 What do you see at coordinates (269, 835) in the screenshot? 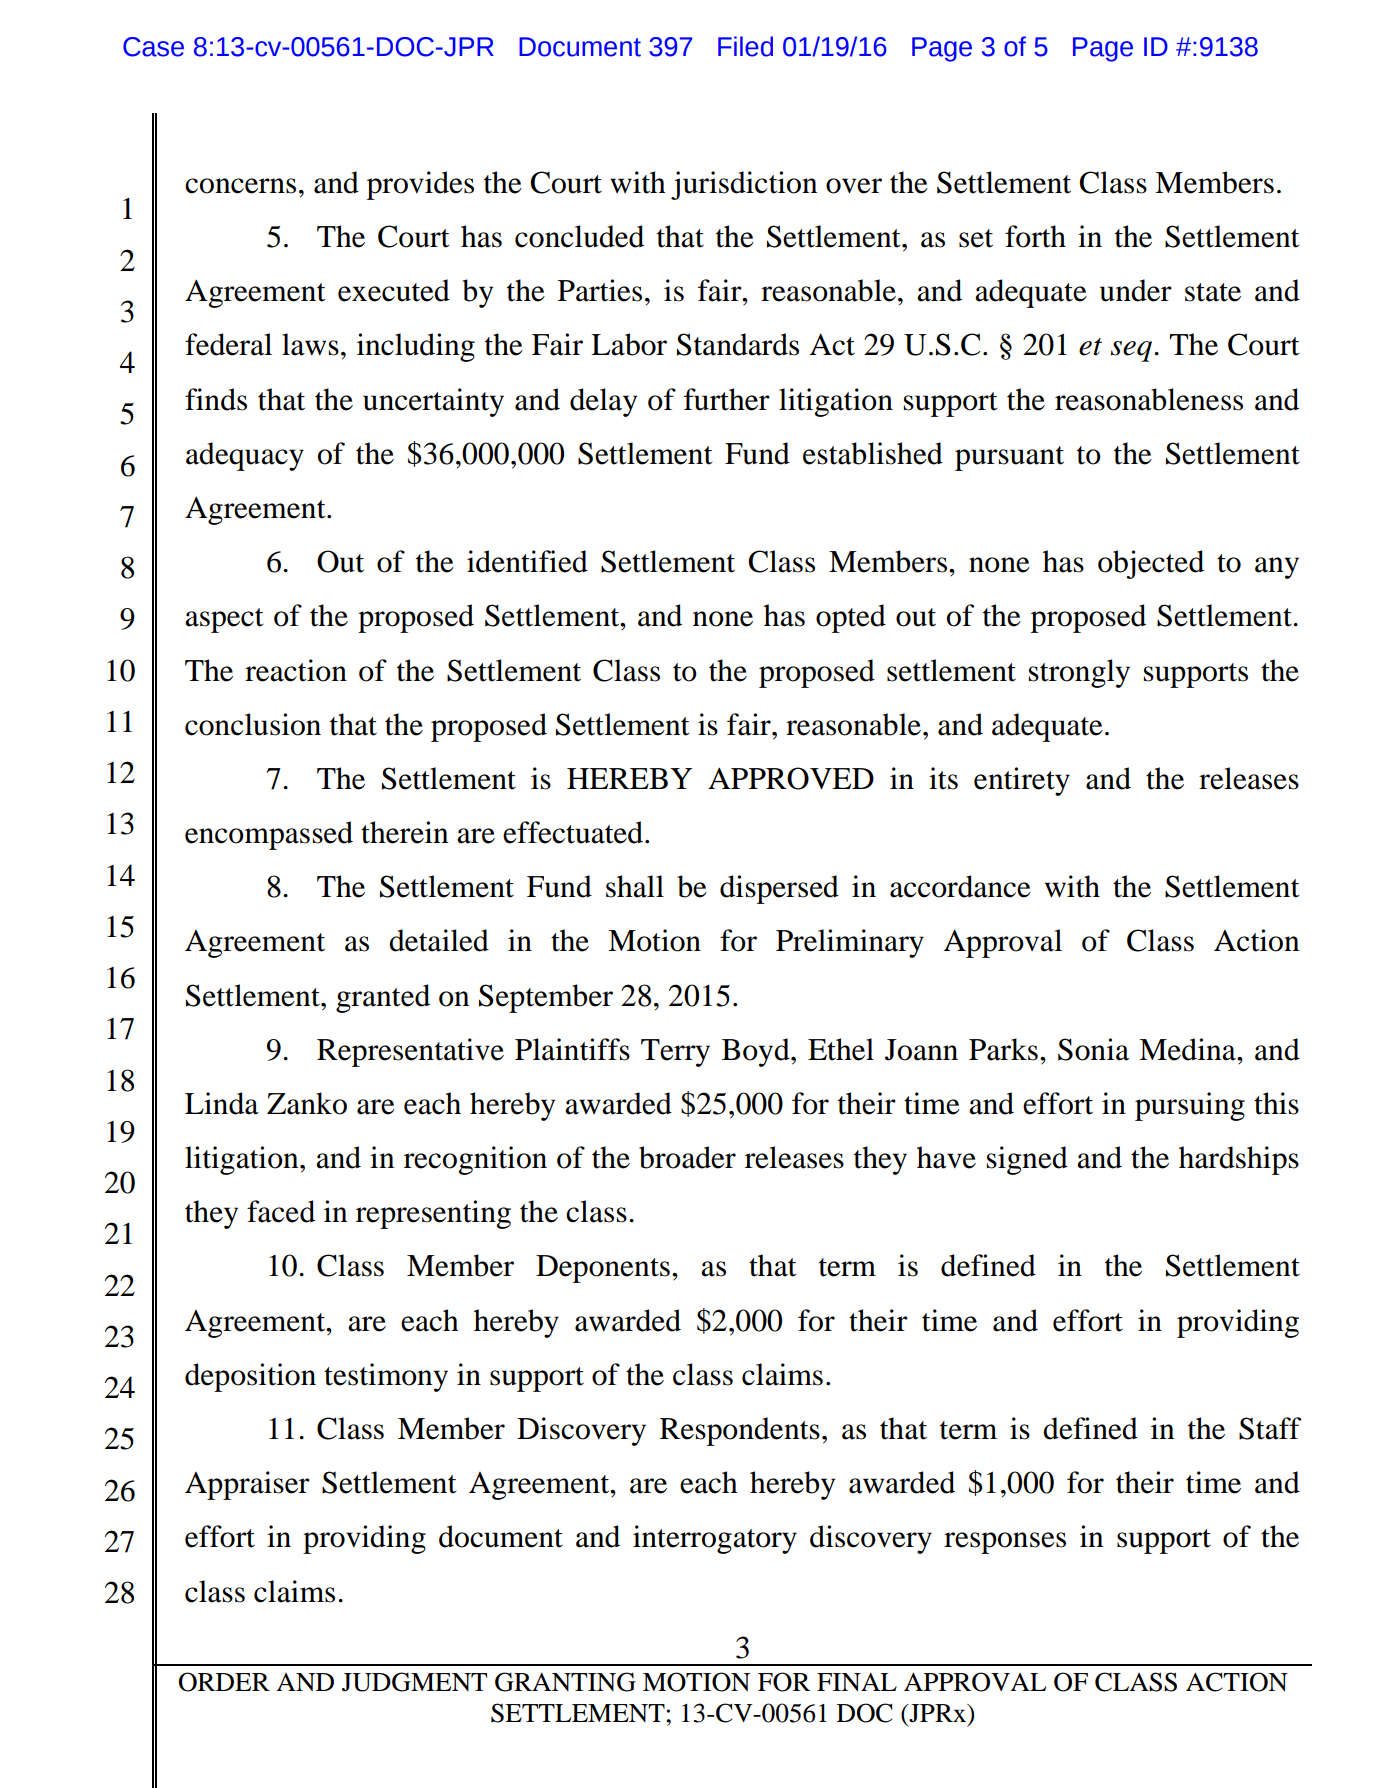
I see `encompassed` at bounding box center [269, 835].
